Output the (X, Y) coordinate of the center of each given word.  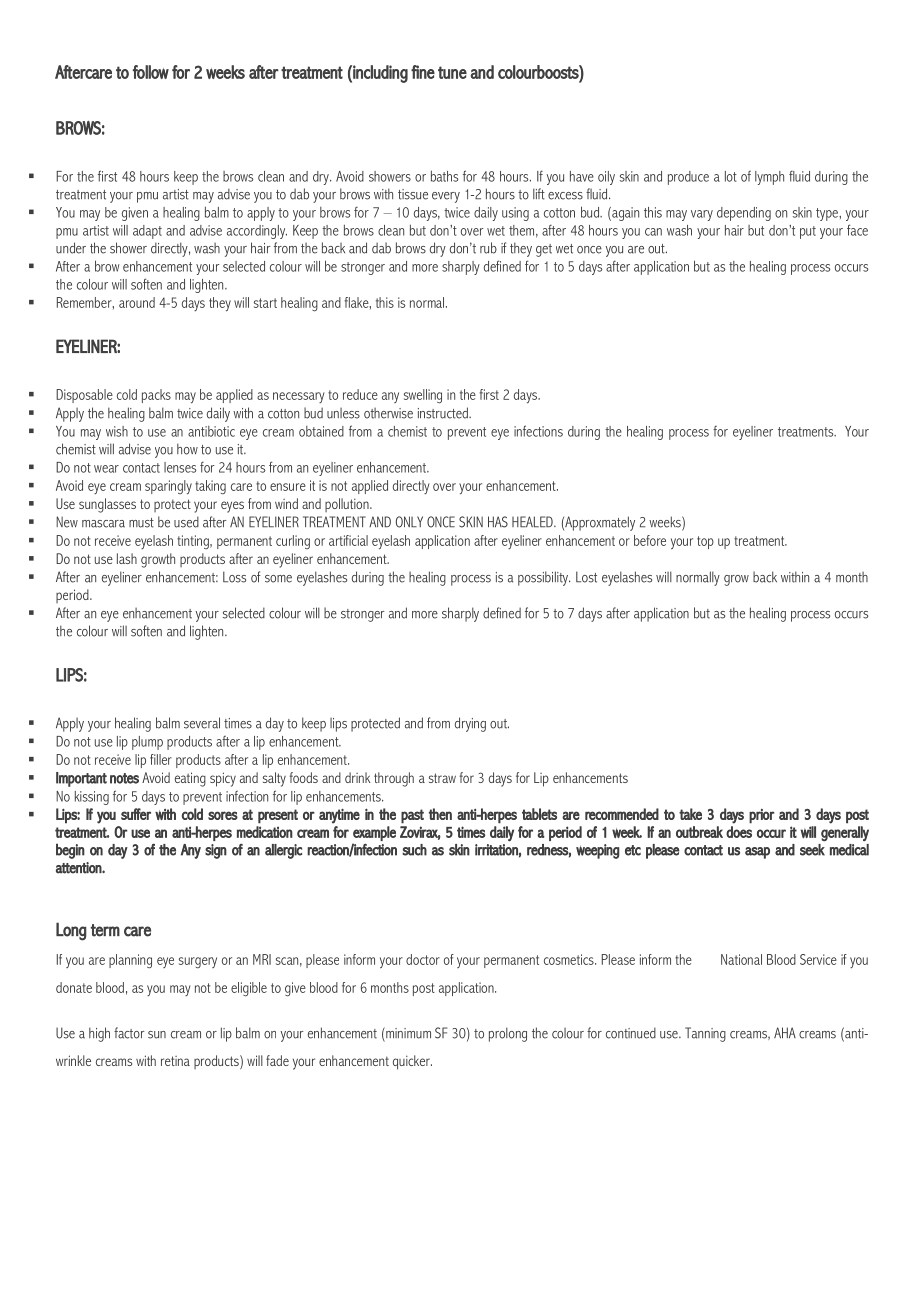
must (141, 523)
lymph (769, 178)
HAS (498, 522)
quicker (412, 1062)
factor (129, 1033)
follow (151, 72)
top (705, 542)
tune (452, 72)
